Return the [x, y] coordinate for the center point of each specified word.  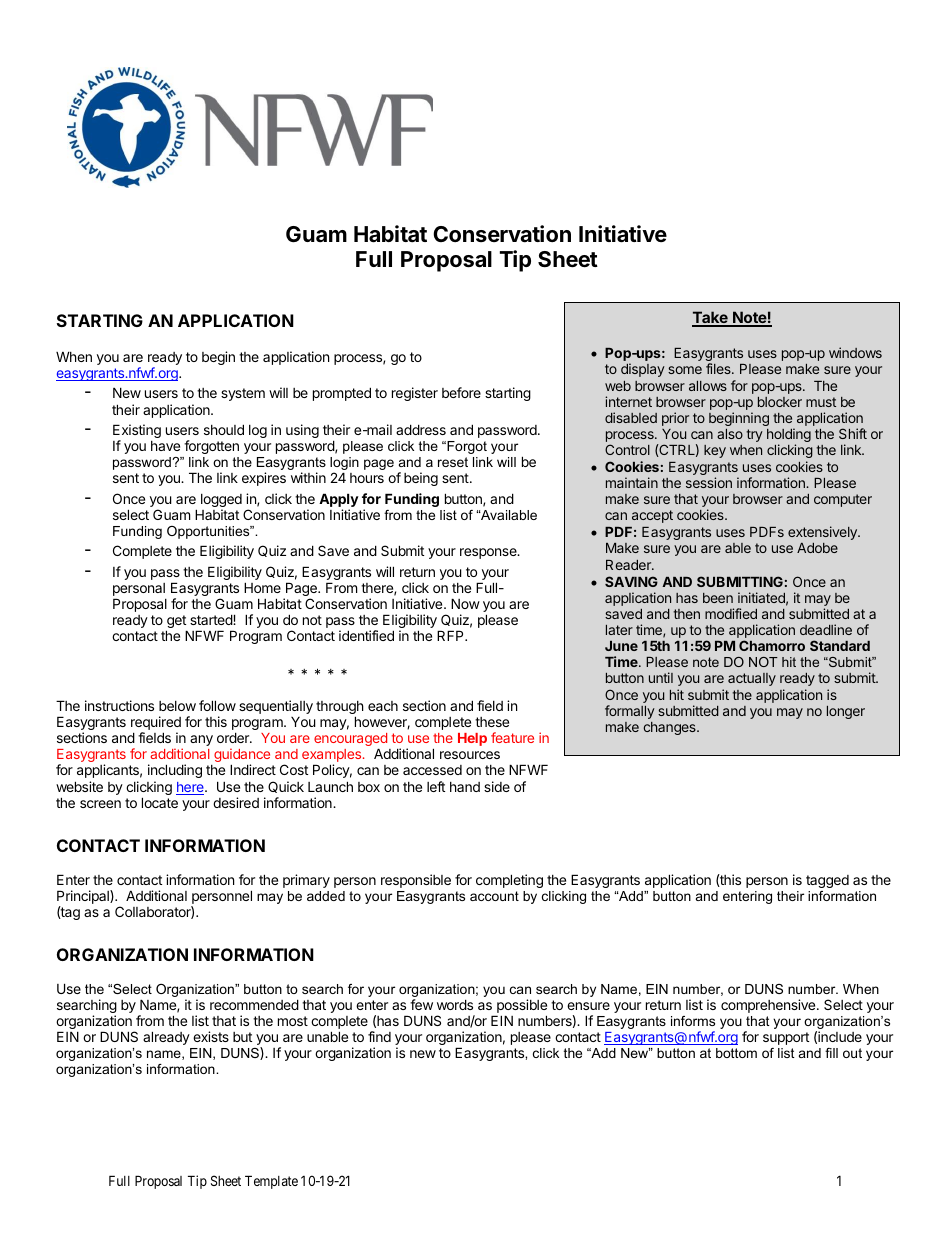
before [461, 392]
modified [731, 613]
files [719, 368]
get [176, 623]
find [379, 1036]
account [494, 896]
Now [465, 603]
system [243, 394]
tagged [827, 881]
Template [271, 1182]
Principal [84, 898]
